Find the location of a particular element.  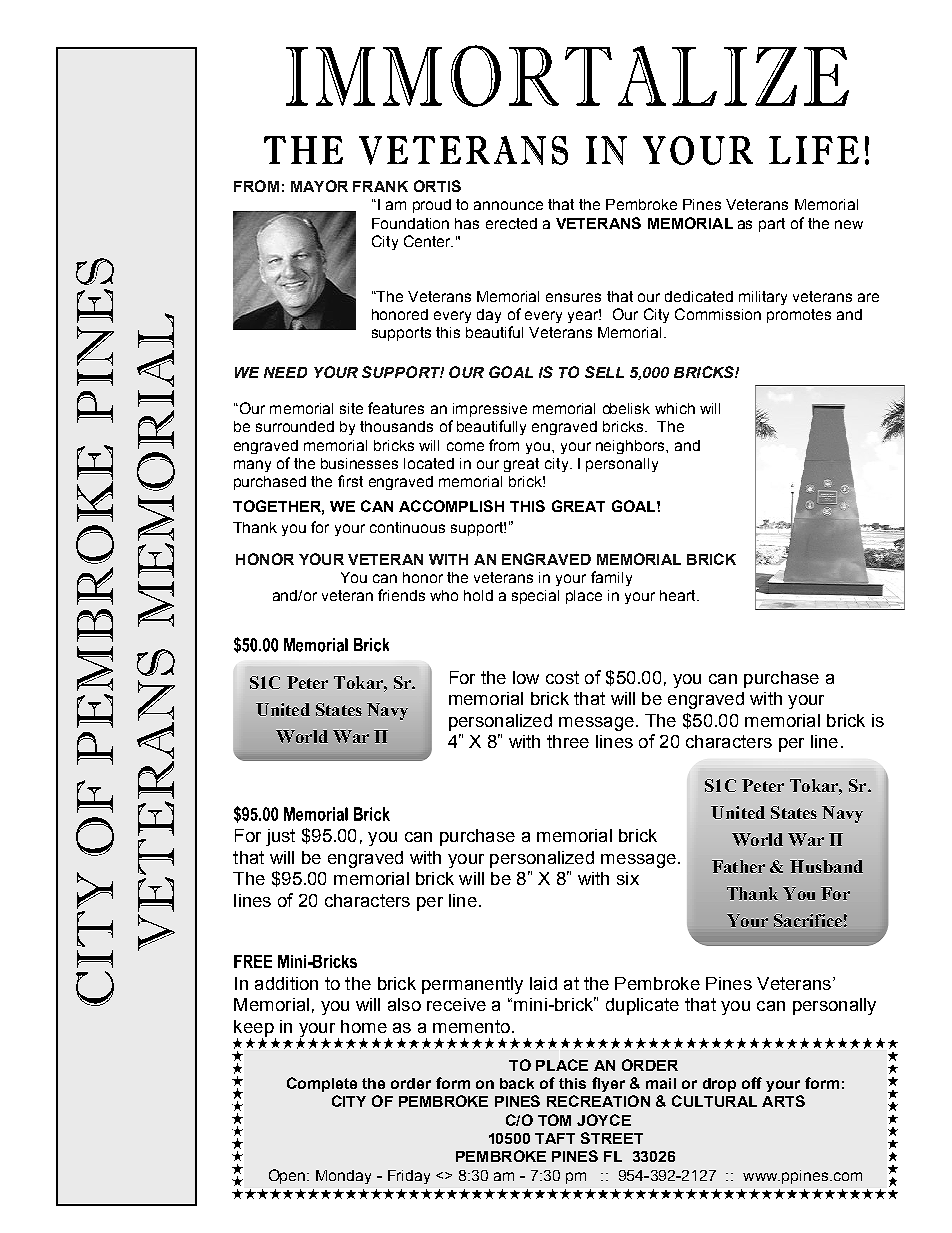

friends is located at coordinates (401, 595).
